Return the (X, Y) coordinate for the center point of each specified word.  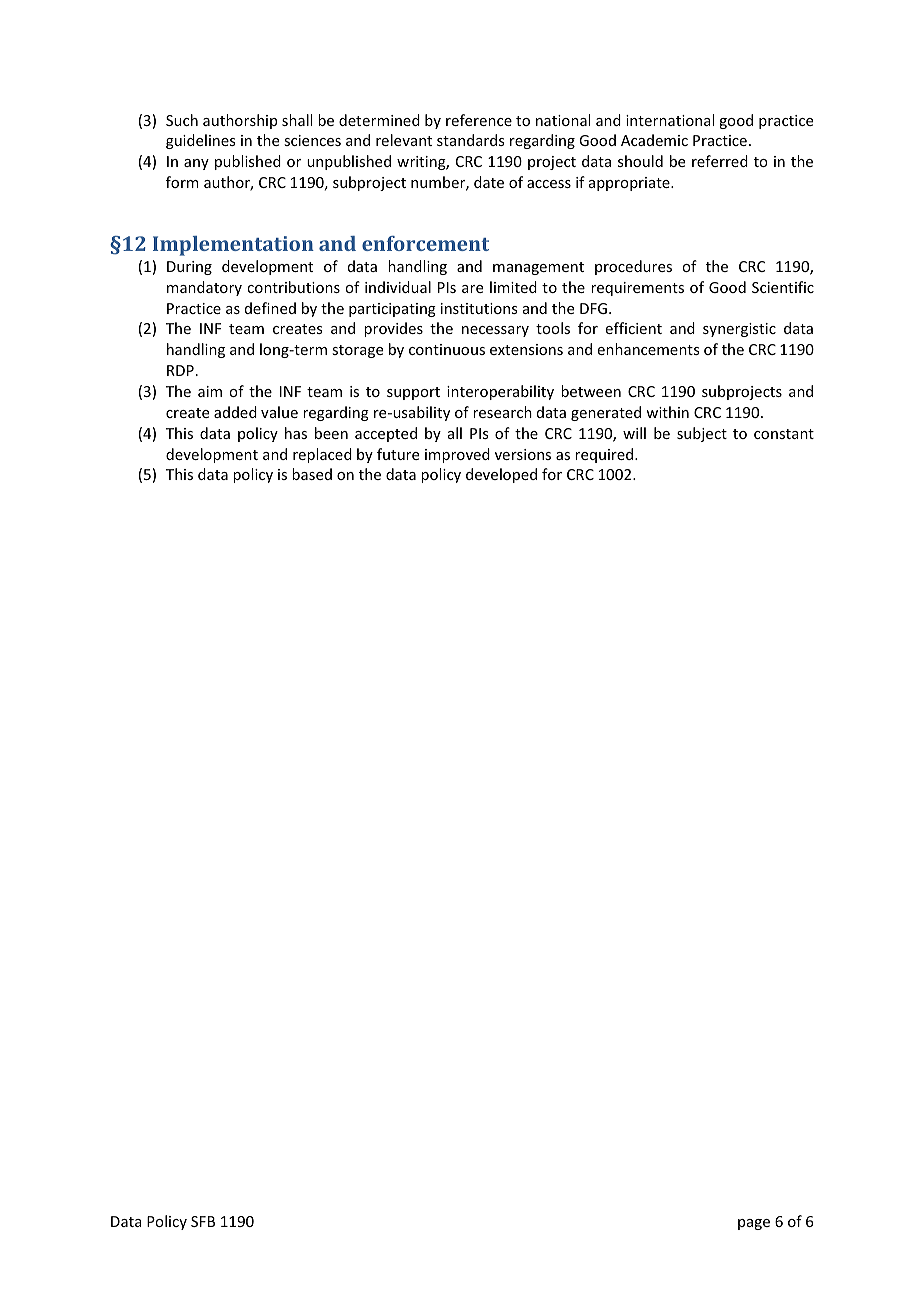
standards (470, 140)
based (312, 474)
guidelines (200, 141)
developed (501, 475)
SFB (203, 1221)
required (605, 455)
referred (720, 161)
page (754, 1224)
